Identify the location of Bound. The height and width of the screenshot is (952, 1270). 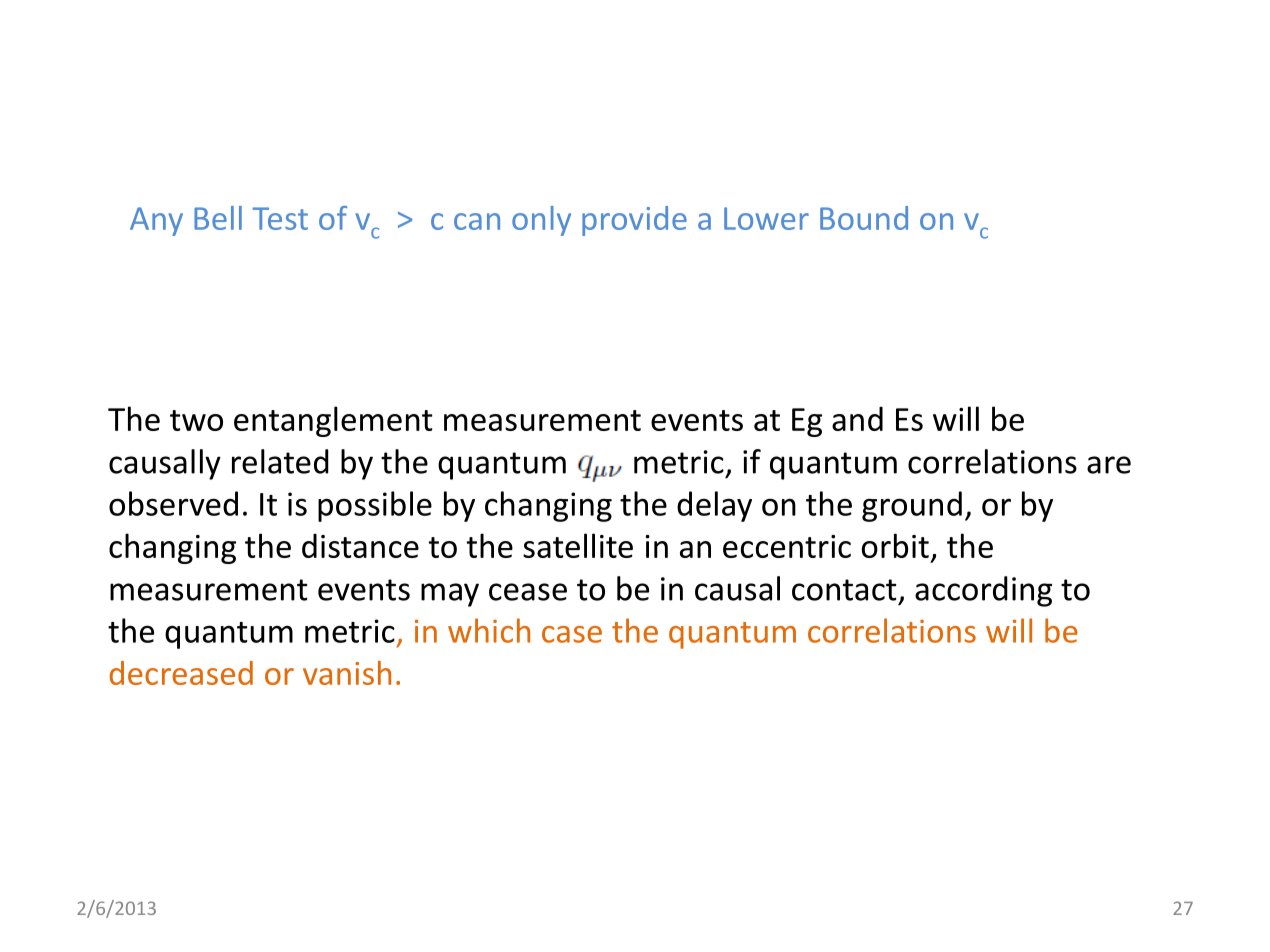
(864, 218).
